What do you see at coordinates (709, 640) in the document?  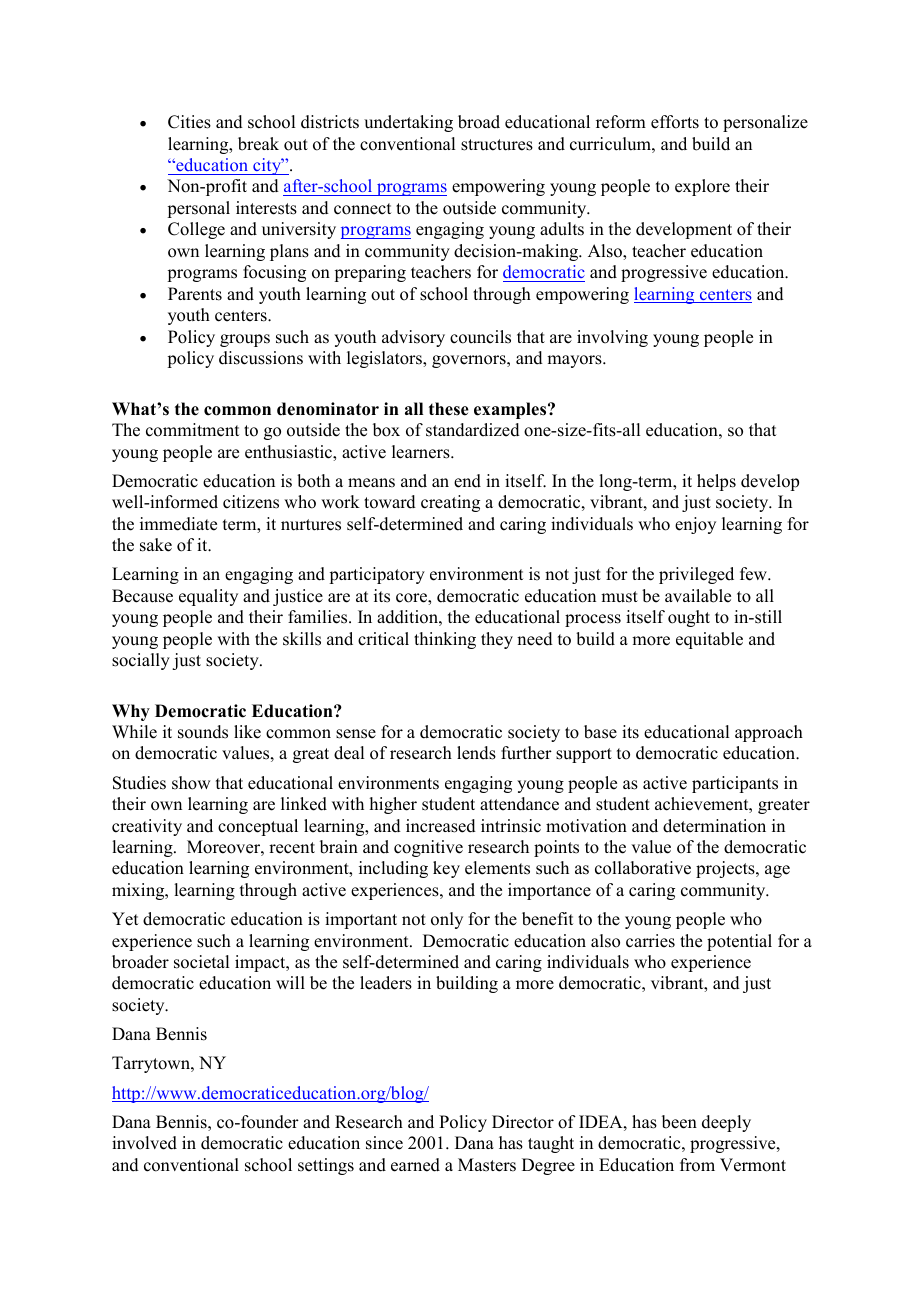 I see `equitable` at bounding box center [709, 640].
